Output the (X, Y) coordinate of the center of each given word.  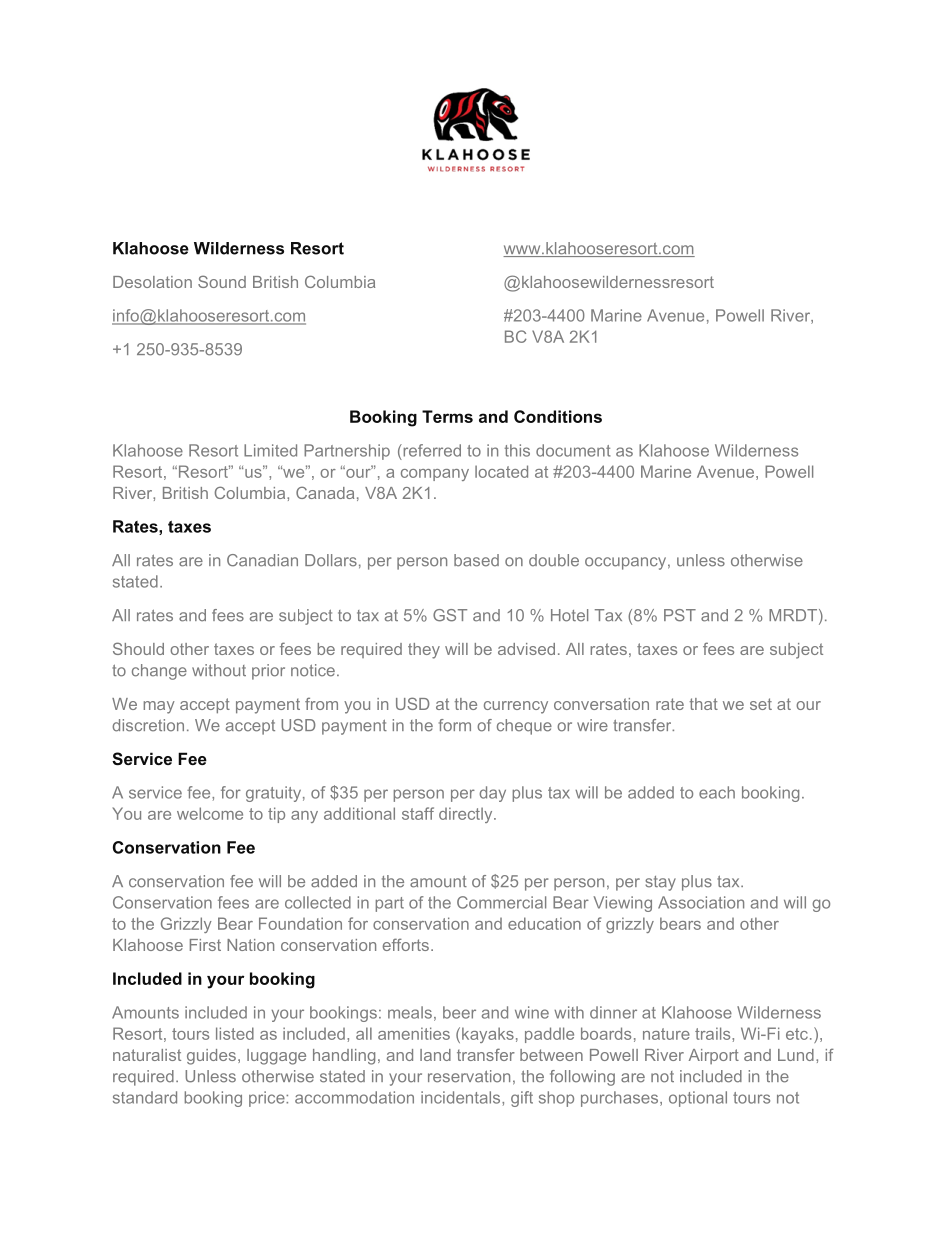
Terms (447, 416)
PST (680, 615)
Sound (222, 281)
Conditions (558, 416)
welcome (210, 813)
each (717, 792)
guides (211, 1057)
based (476, 560)
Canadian (262, 560)
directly (467, 815)
